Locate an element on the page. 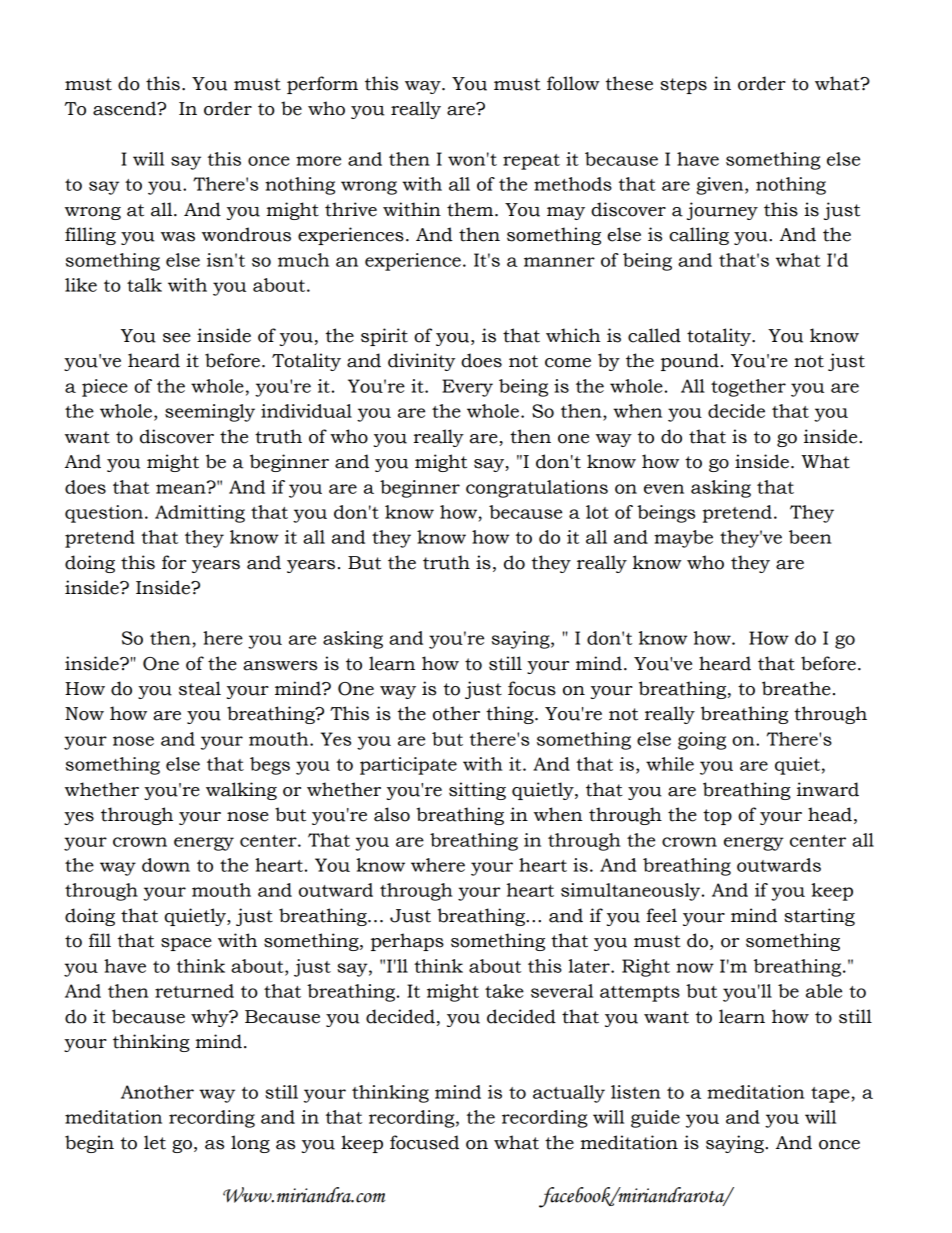  mean is located at coordinates (182, 488).
